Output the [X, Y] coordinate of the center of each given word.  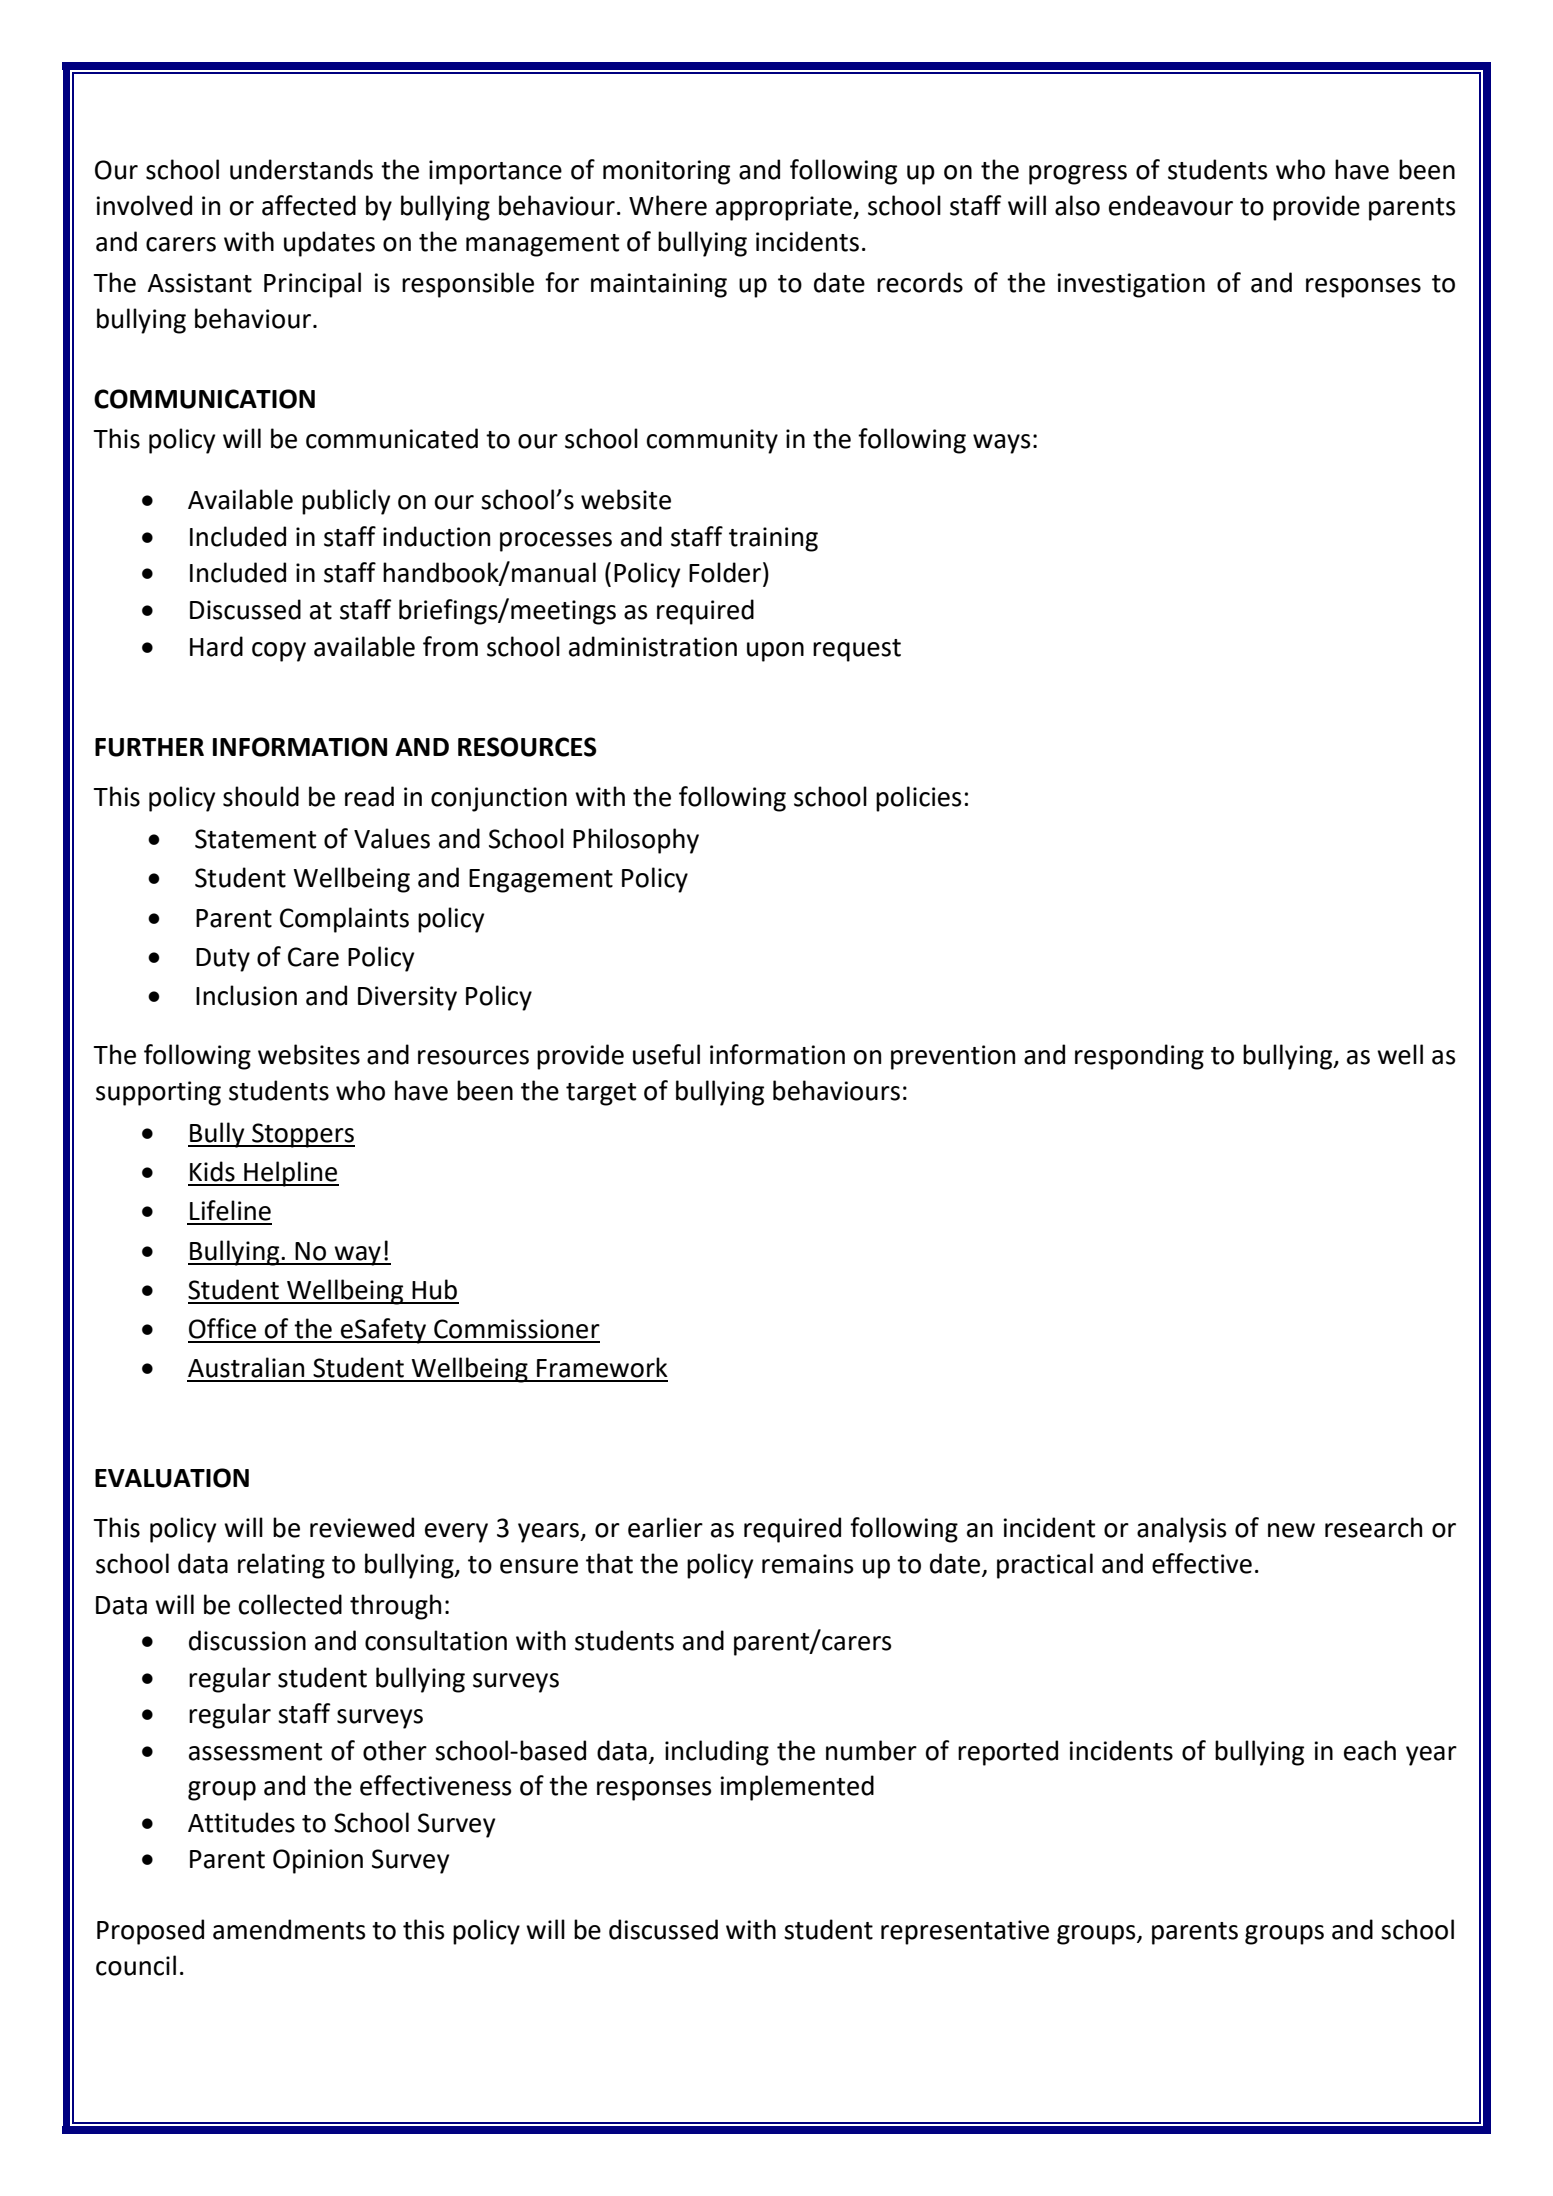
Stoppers [302, 1135]
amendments [289, 1929]
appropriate [785, 208]
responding [1139, 1057]
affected [309, 205]
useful [666, 1054]
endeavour [1171, 205]
